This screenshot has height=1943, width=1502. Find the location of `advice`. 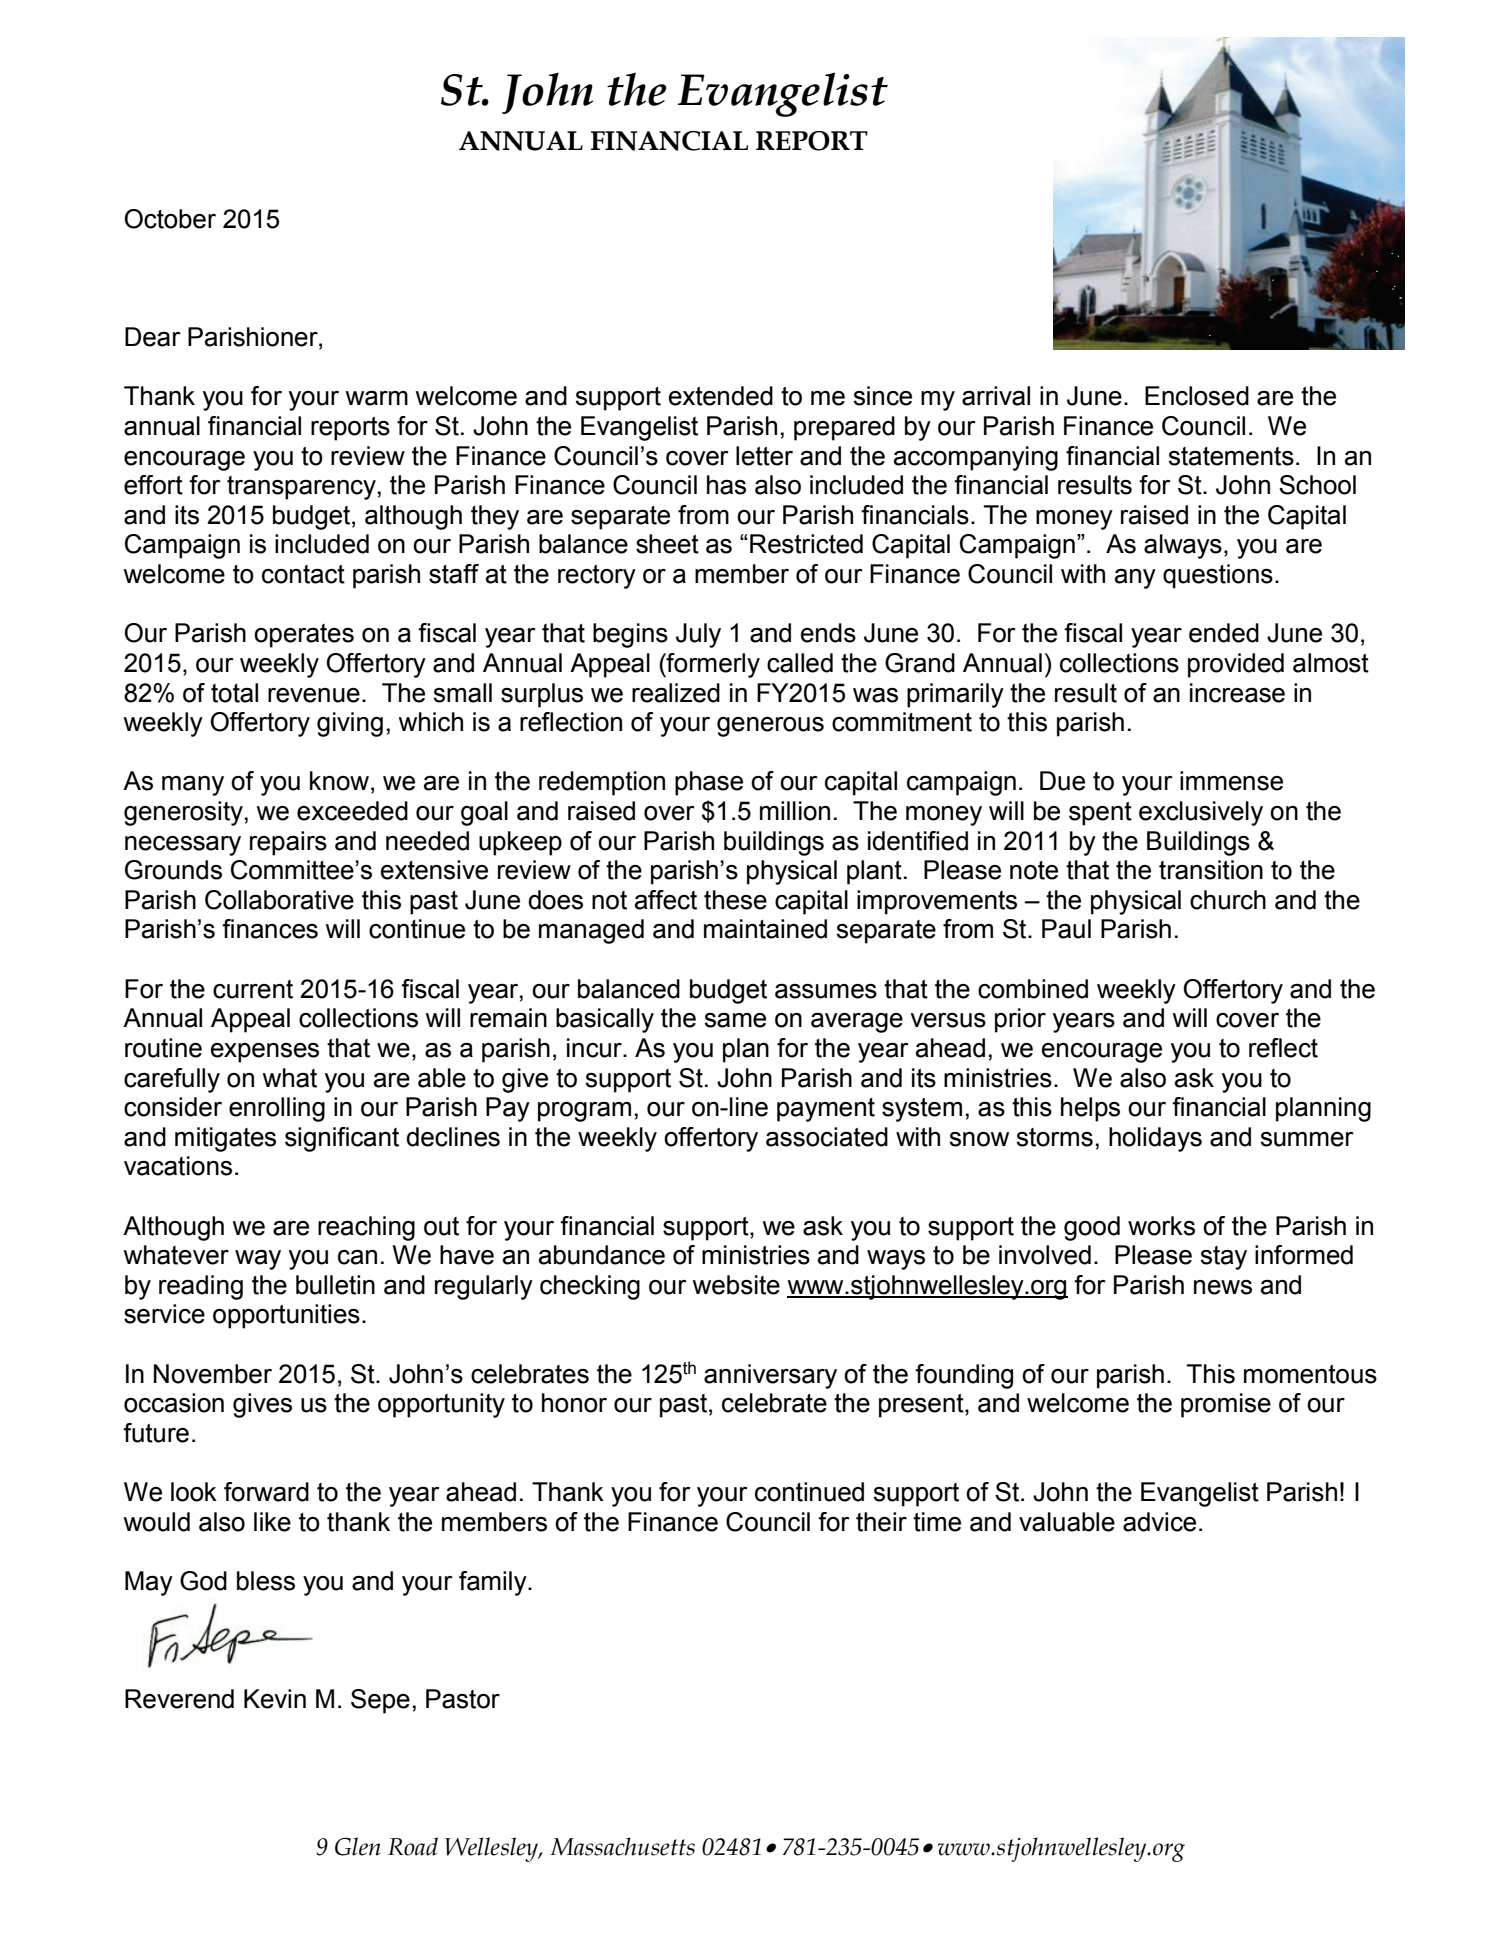

advice is located at coordinates (1159, 1522).
